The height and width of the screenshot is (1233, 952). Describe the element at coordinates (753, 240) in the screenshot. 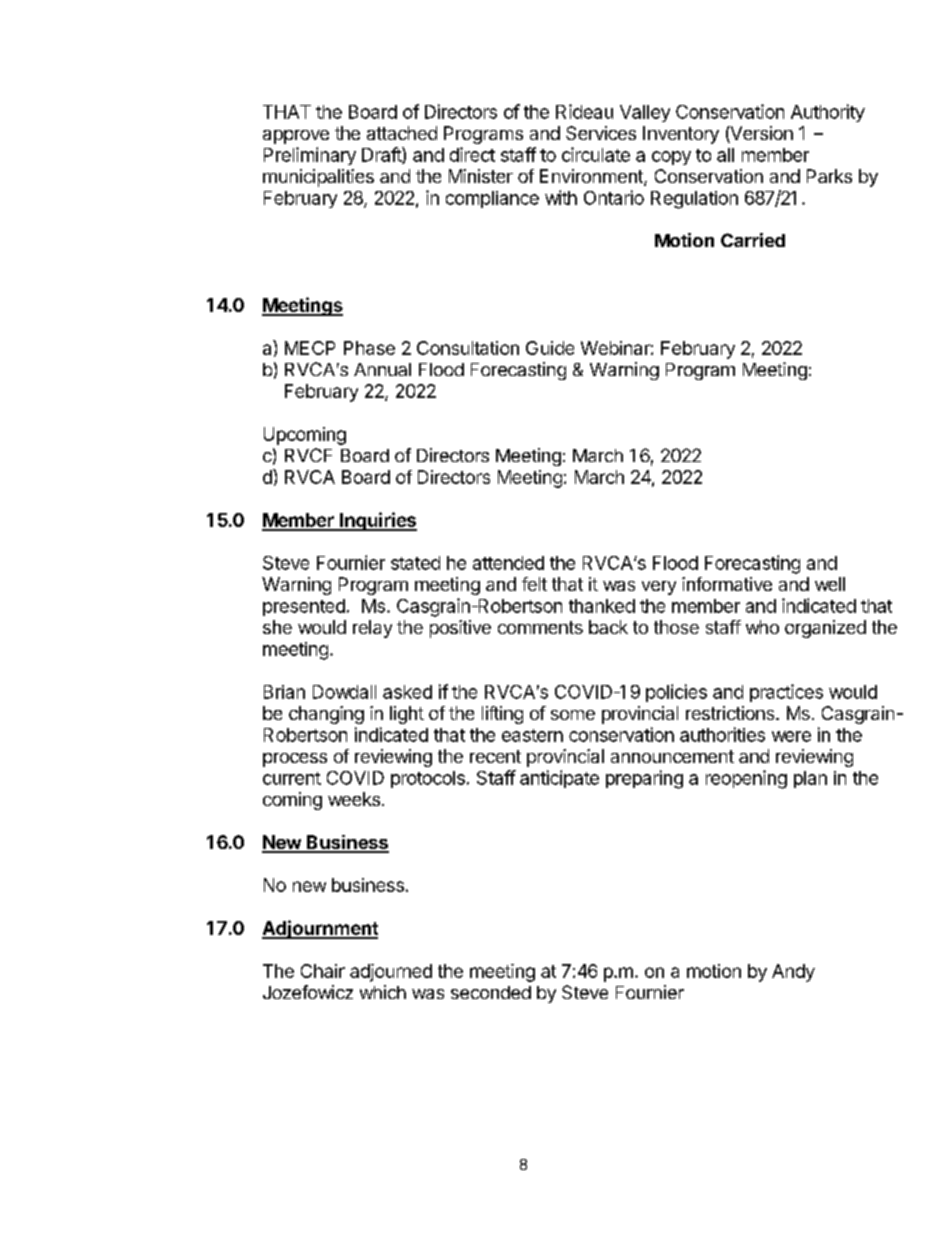

I see `Carried` at that location.
